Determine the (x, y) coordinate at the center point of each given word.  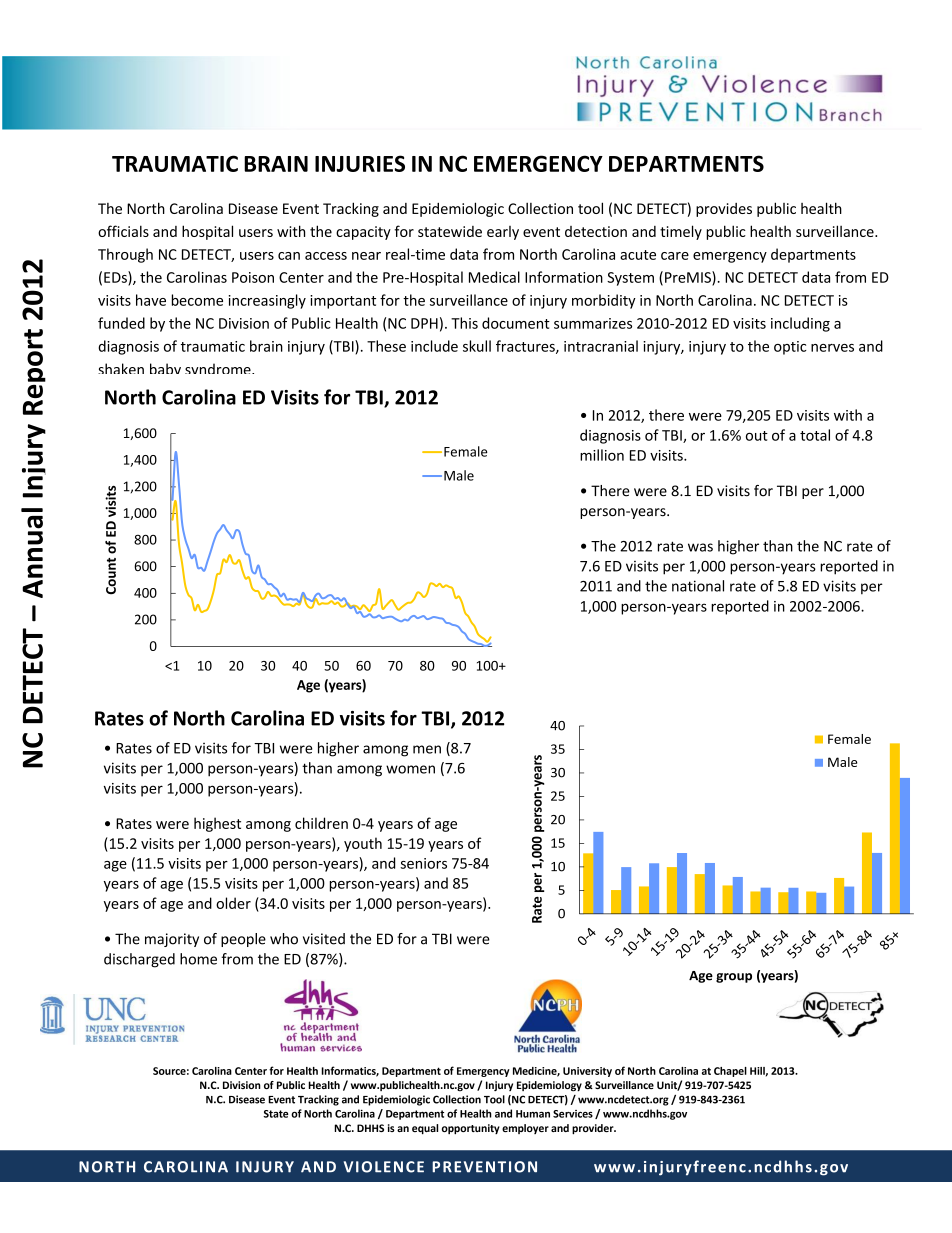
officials (123, 231)
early (503, 233)
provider (594, 1129)
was (700, 547)
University (587, 1072)
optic (790, 348)
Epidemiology (549, 1086)
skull (477, 346)
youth (363, 844)
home (198, 959)
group (734, 978)
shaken (121, 368)
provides (724, 210)
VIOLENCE (384, 1167)
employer (525, 1129)
